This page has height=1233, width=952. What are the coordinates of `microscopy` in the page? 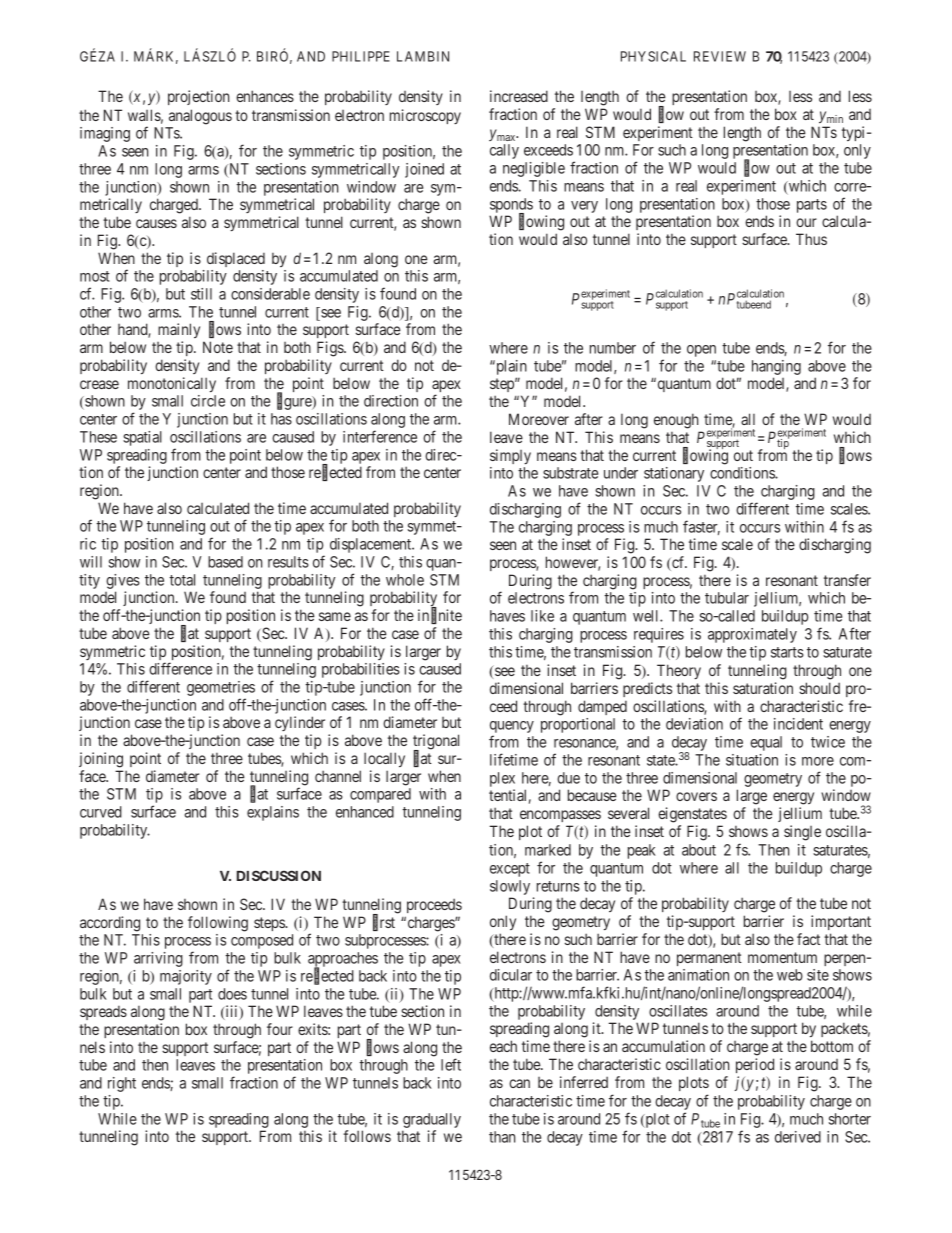 It's located at (425, 116).
